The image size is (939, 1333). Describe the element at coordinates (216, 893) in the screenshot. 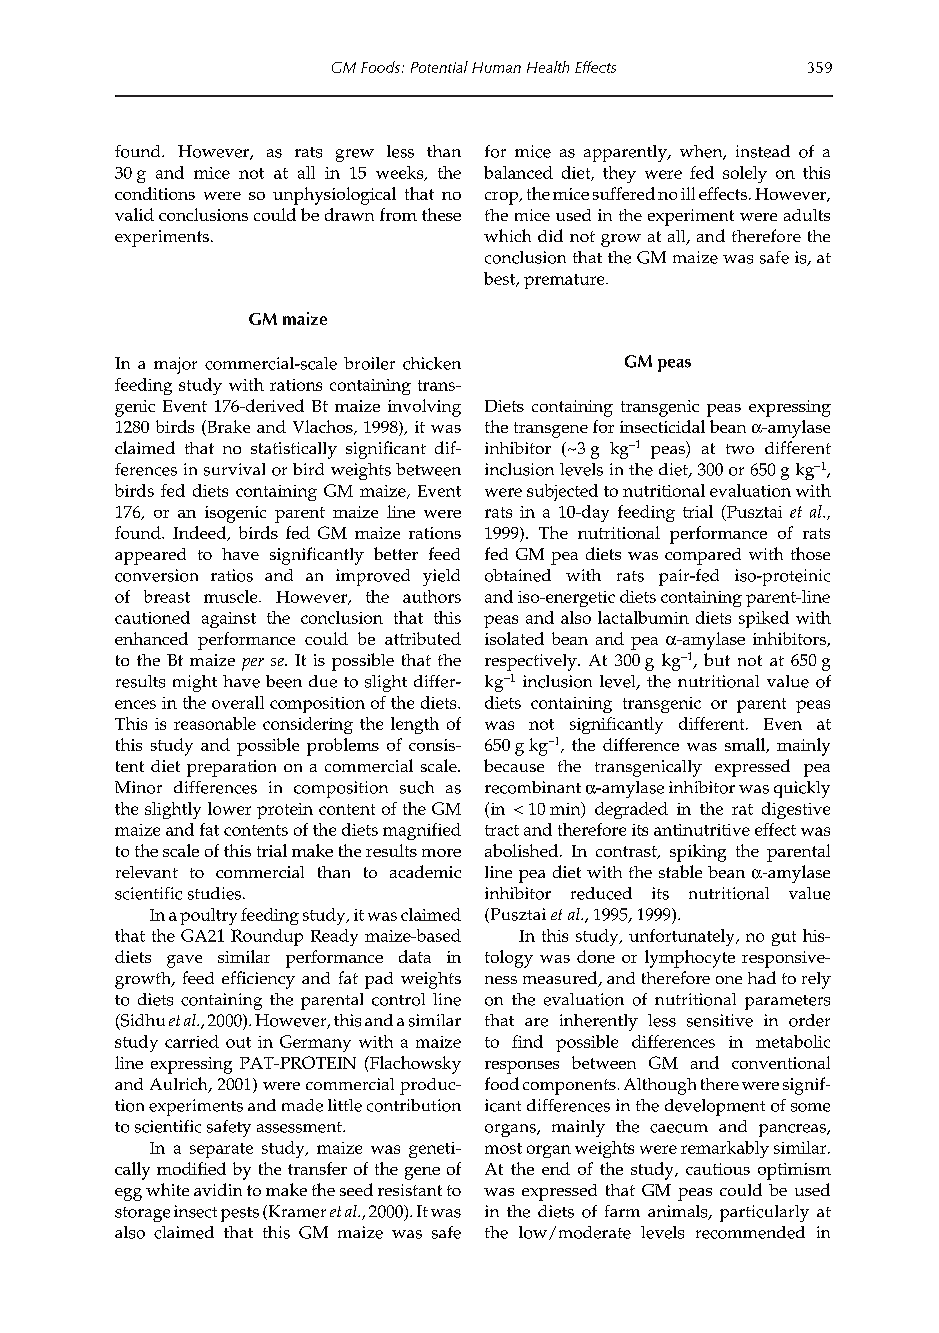

I see `studies` at that location.
